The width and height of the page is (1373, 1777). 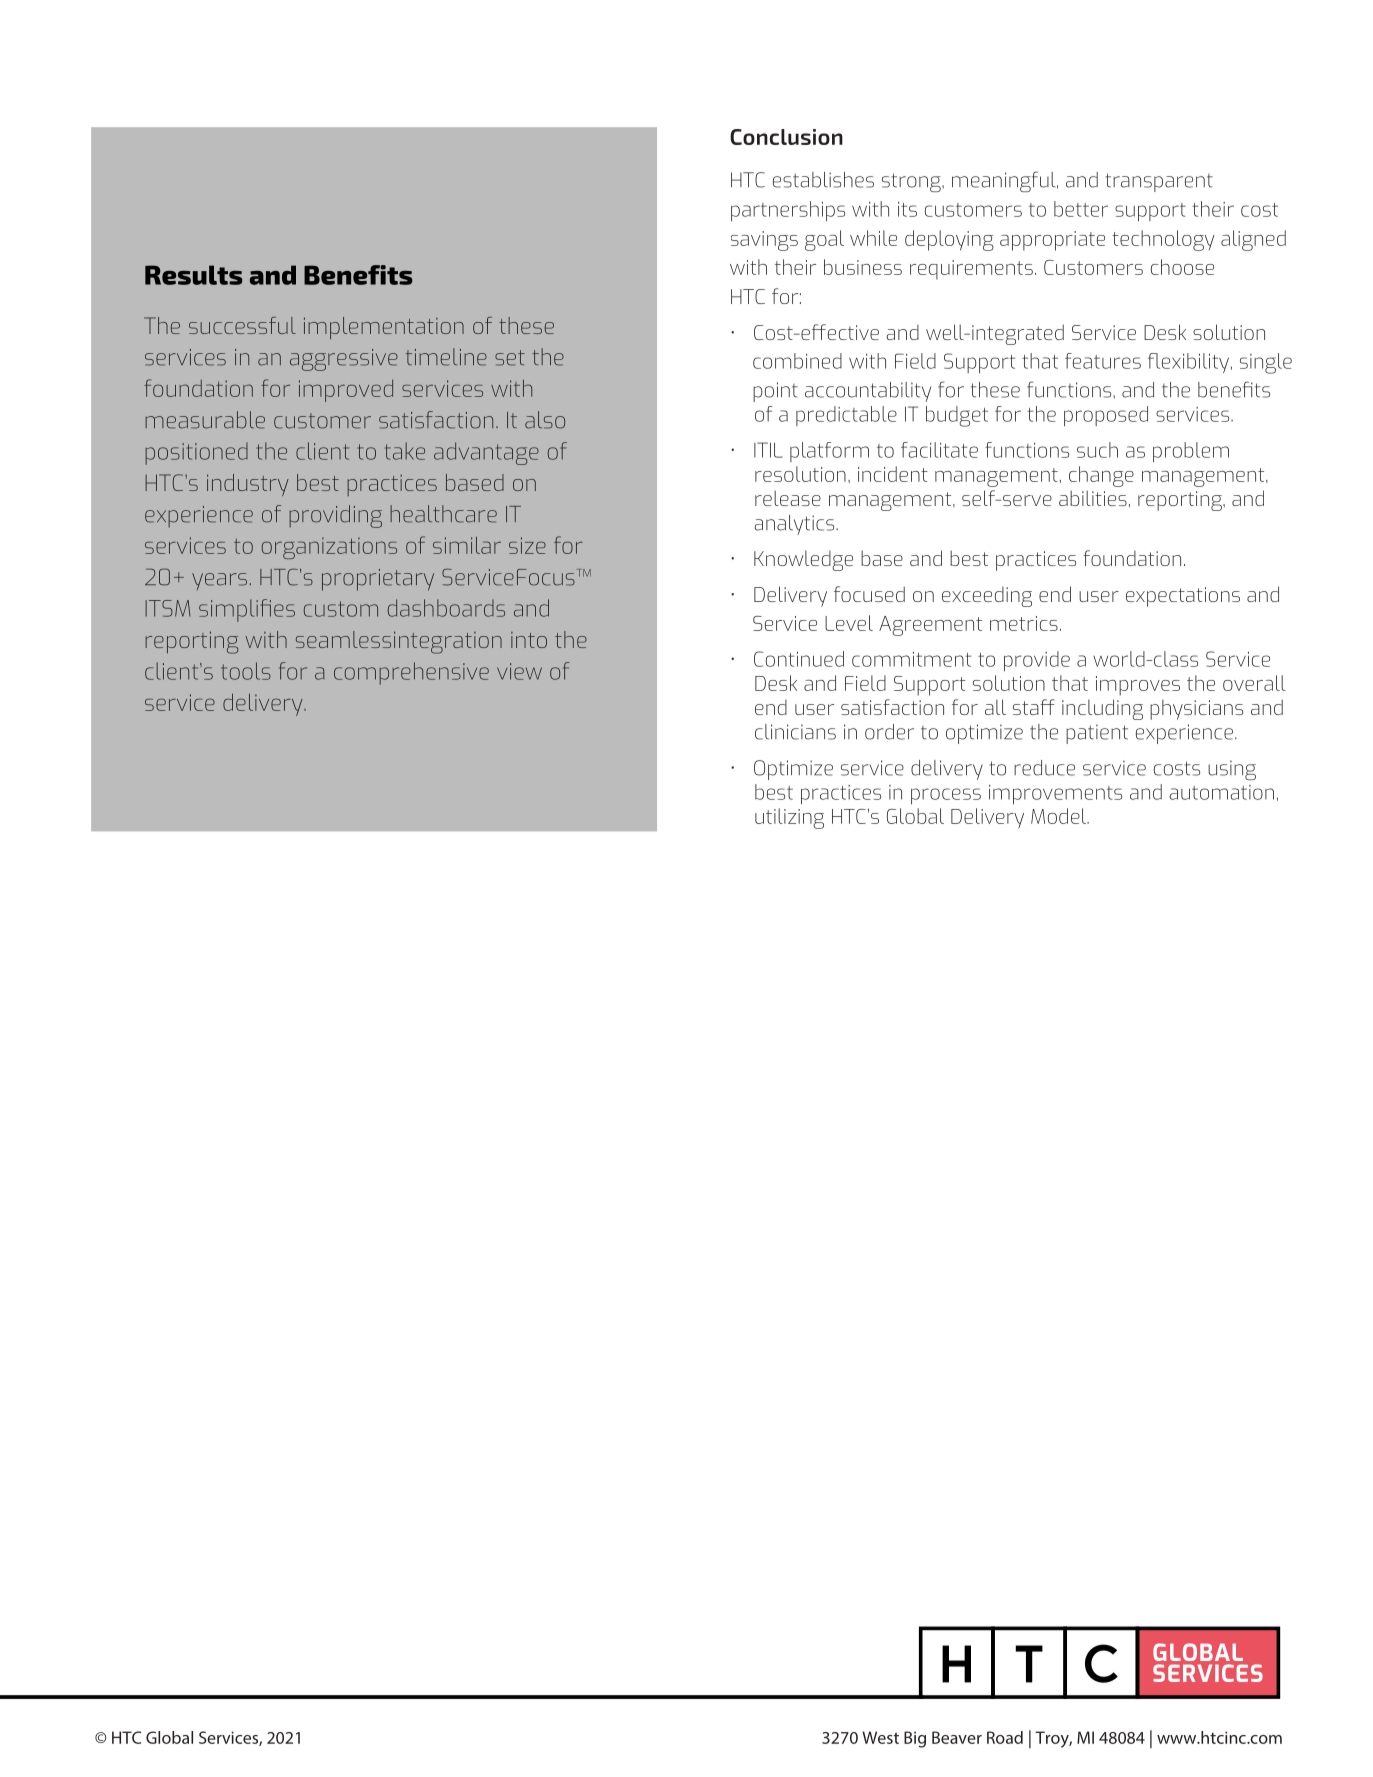 I want to click on Model, so click(x=1060, y=816).
